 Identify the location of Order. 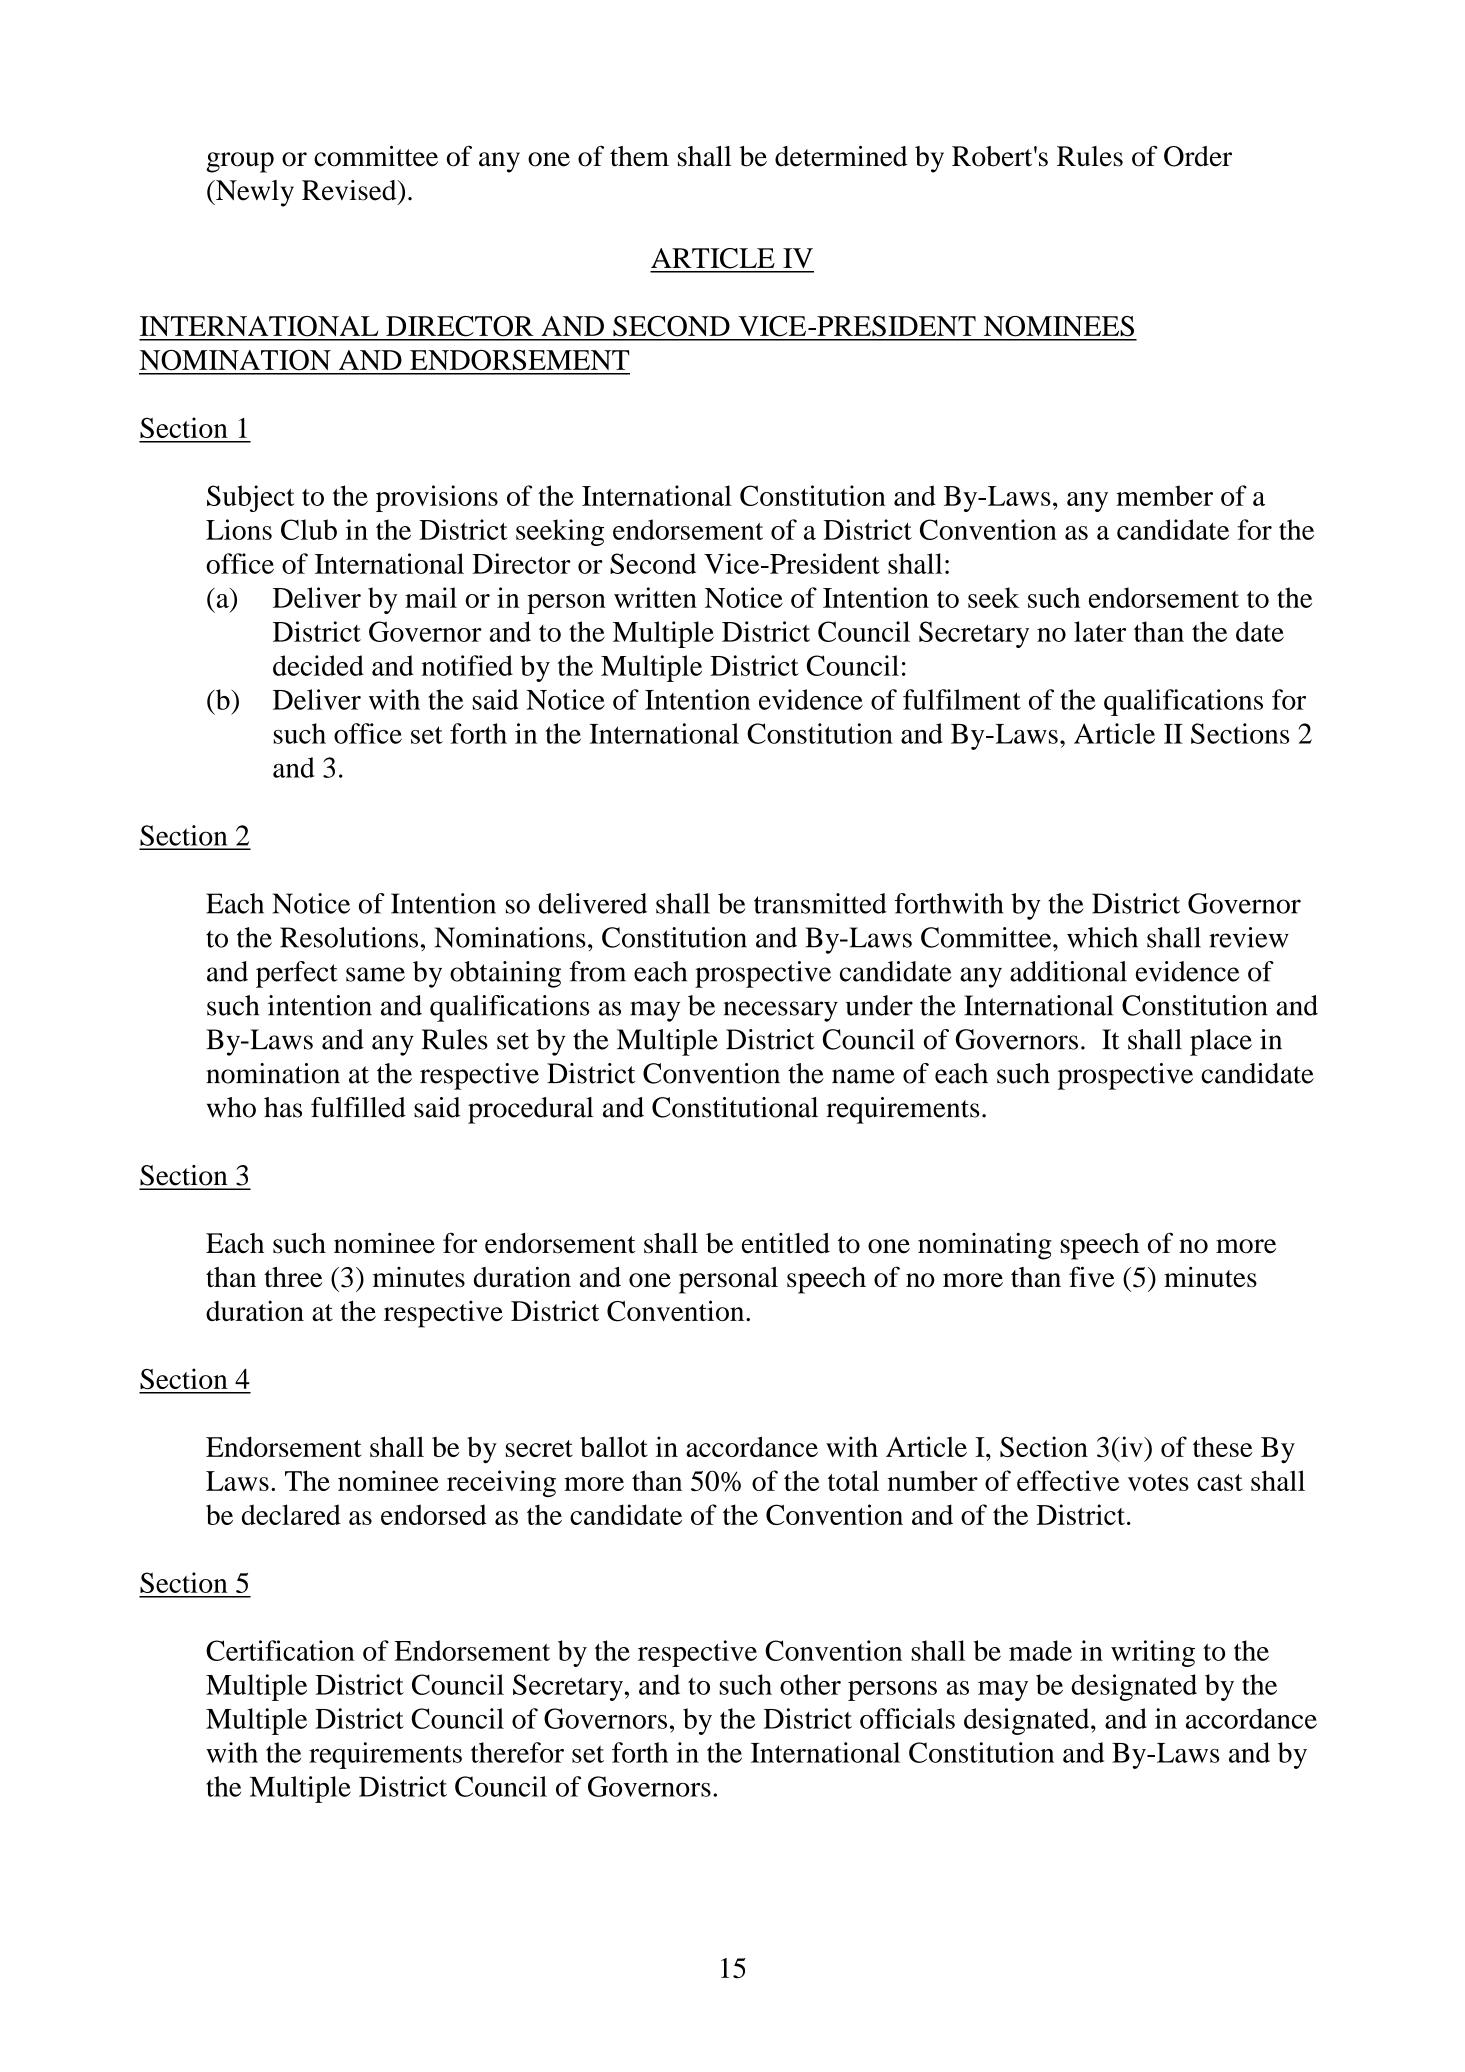
(1198, 156).
